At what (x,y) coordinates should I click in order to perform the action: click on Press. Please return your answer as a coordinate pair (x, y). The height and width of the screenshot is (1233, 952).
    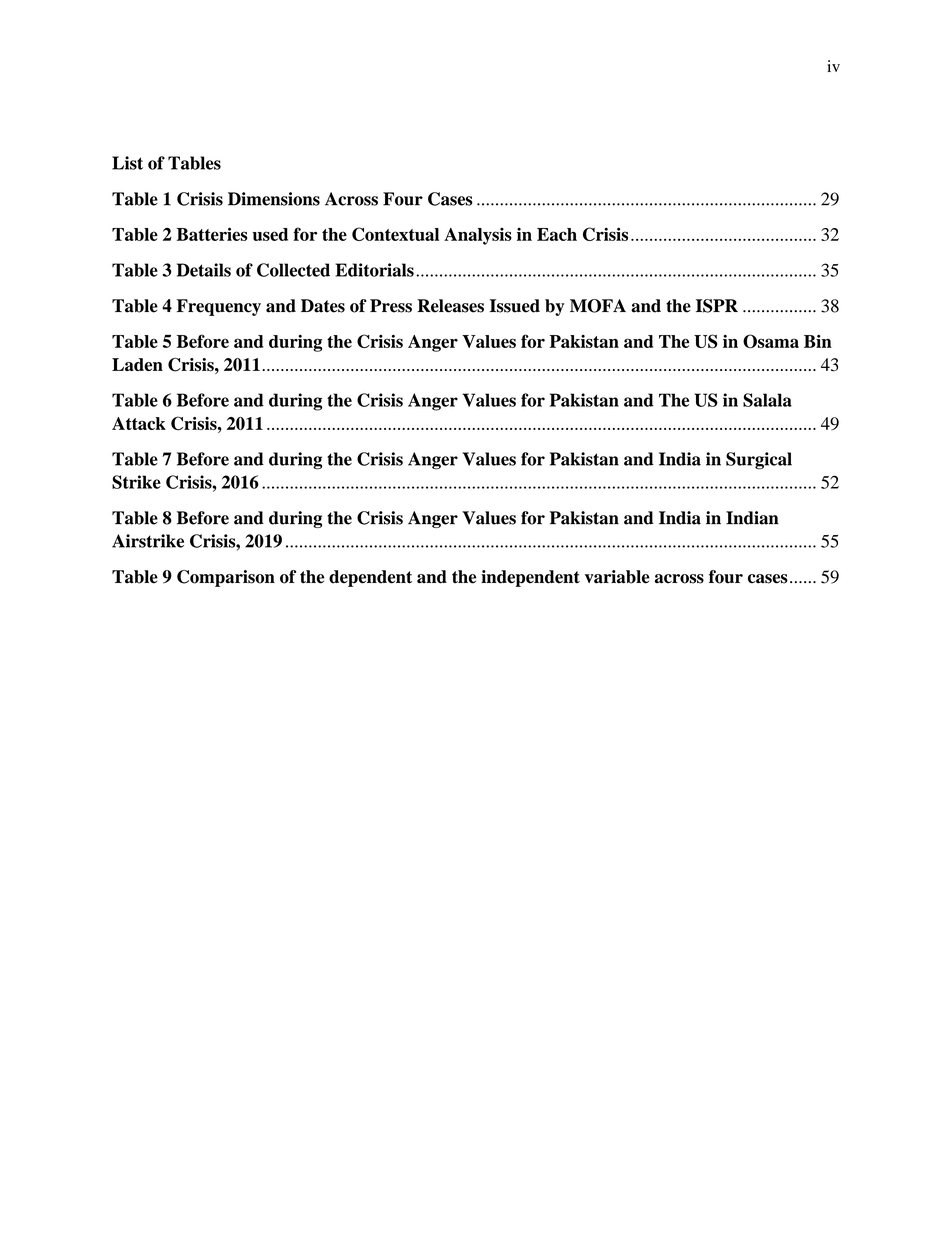
    Looking at the image, I should click on (391, 306).
